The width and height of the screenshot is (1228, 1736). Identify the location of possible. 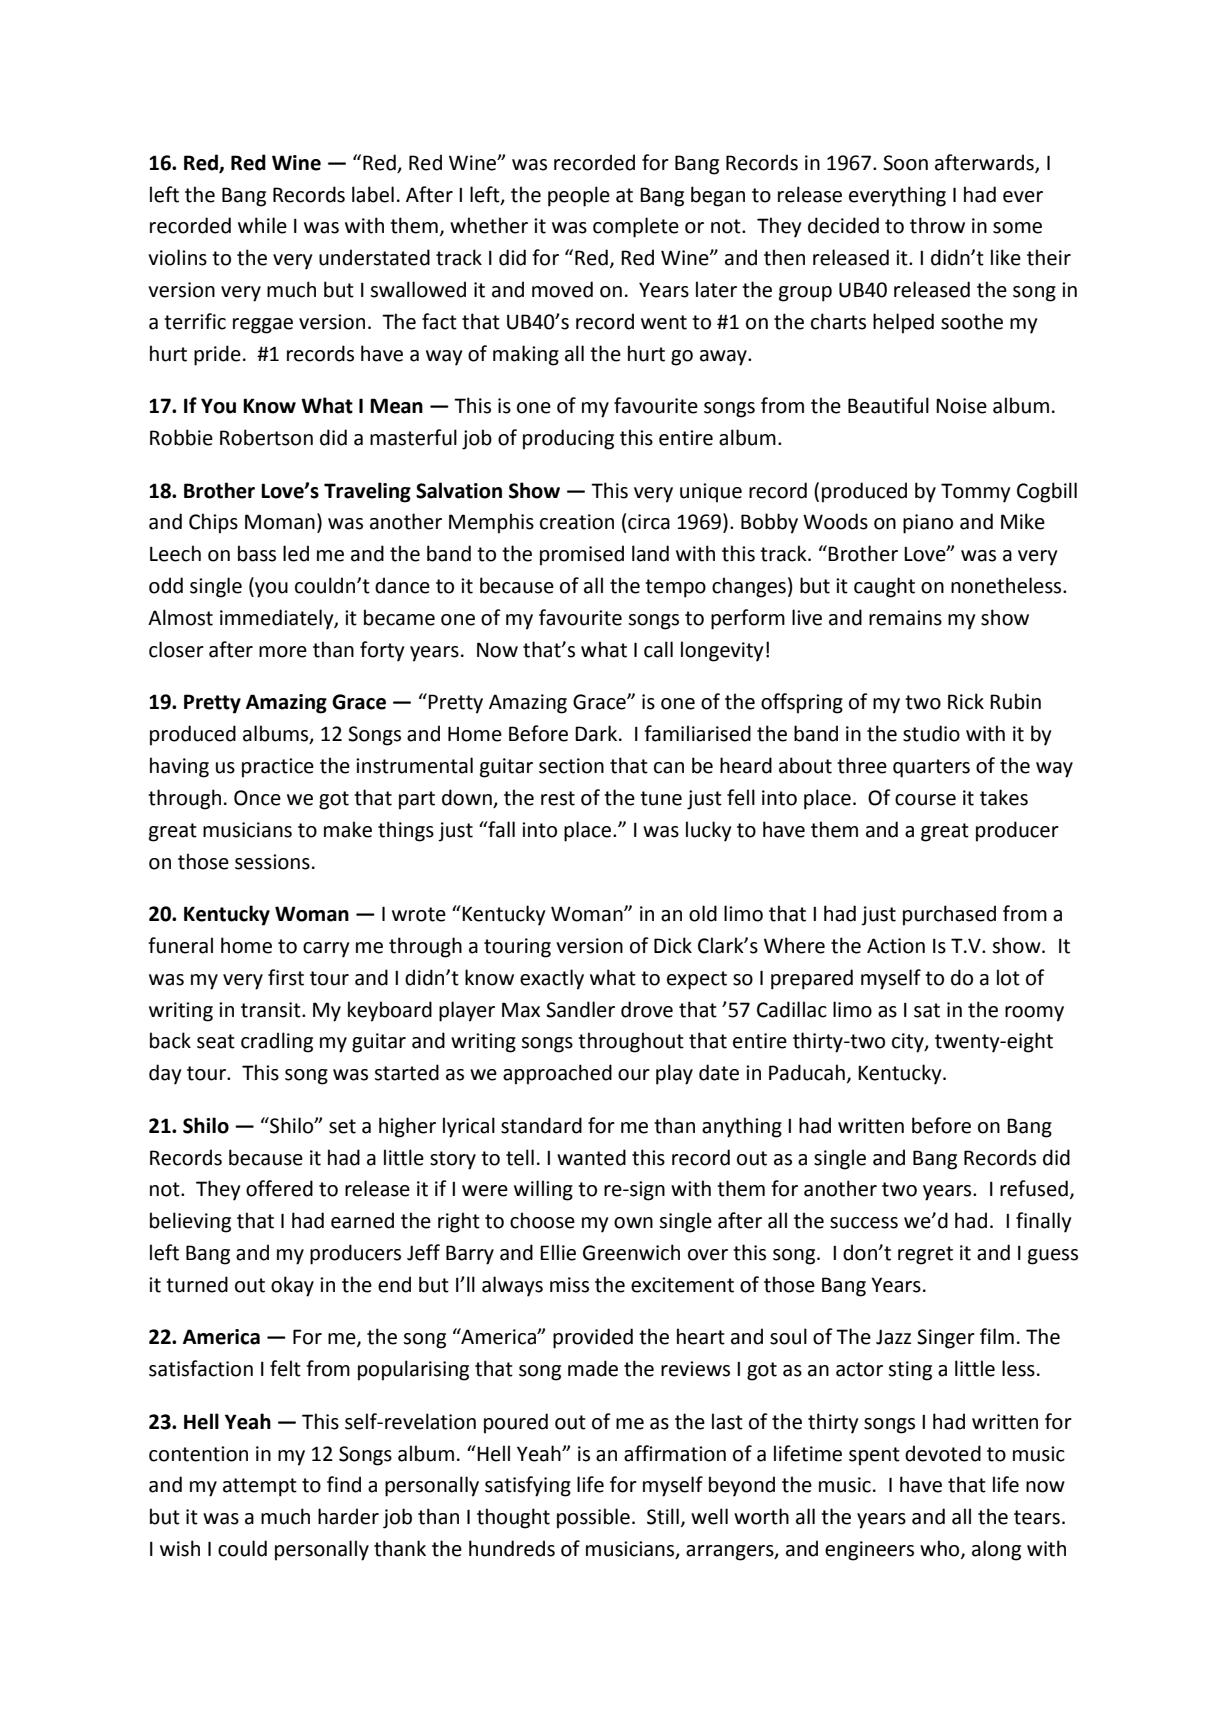
(593, 1518).
